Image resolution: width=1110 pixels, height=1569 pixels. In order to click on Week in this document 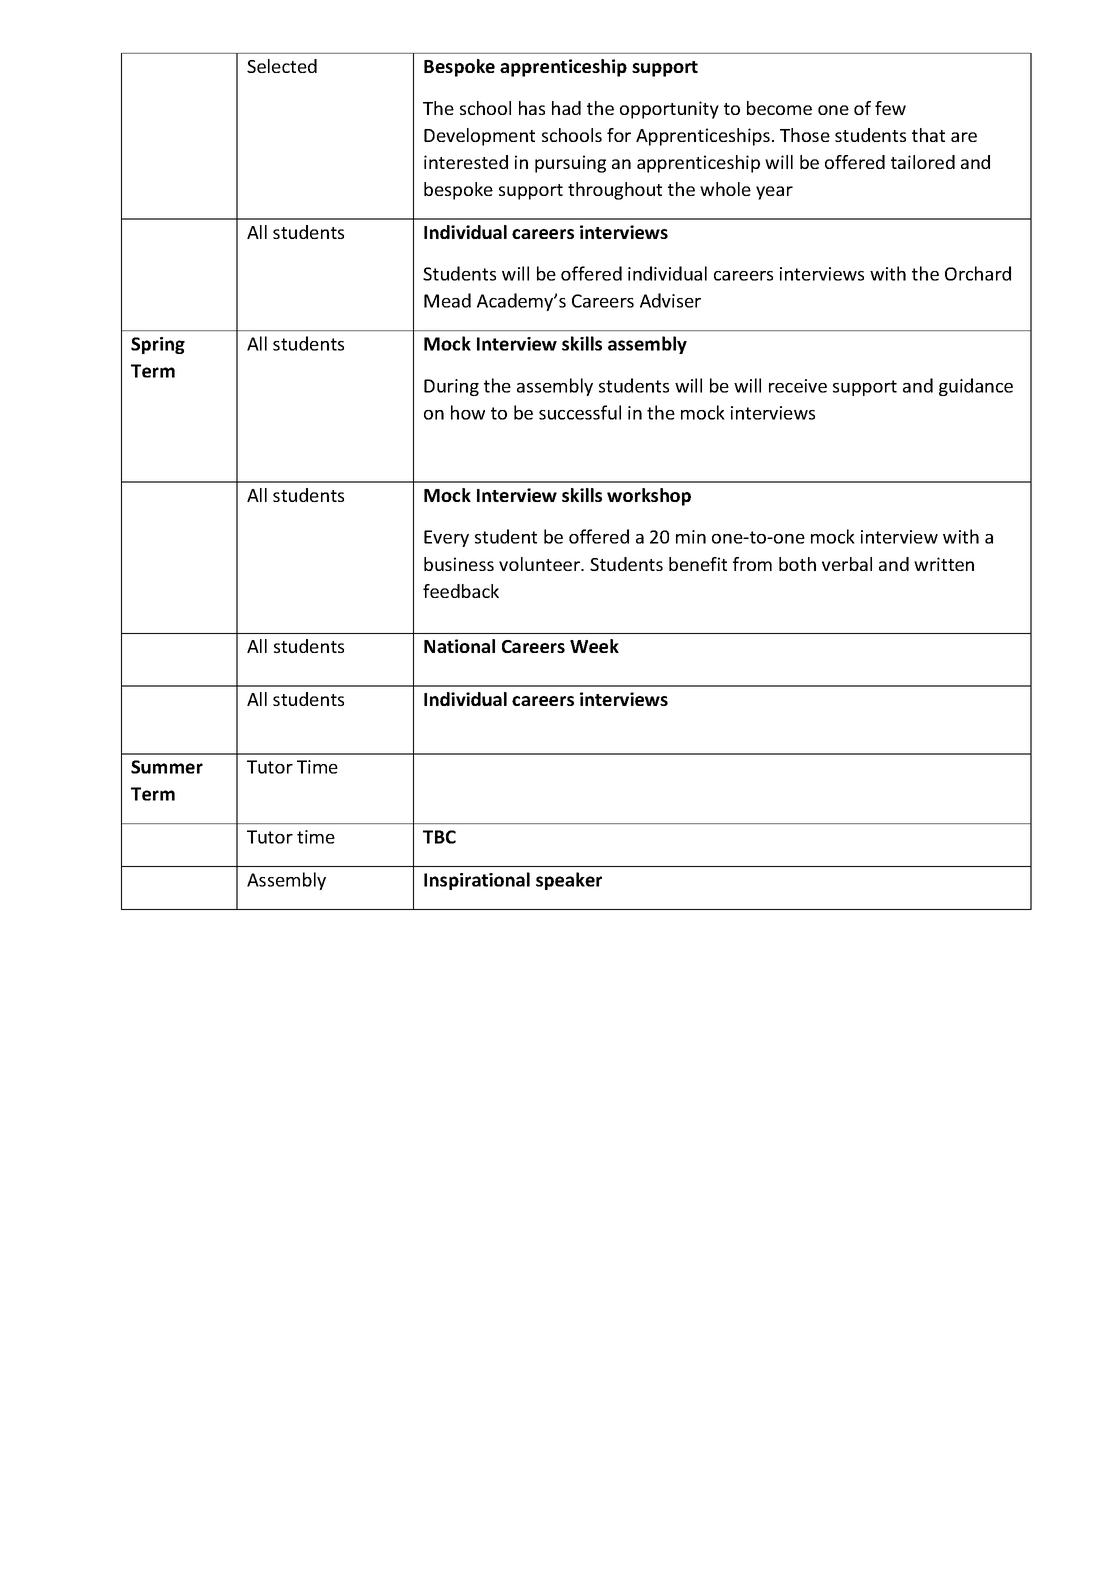, I will do `click(594, 646)`.
